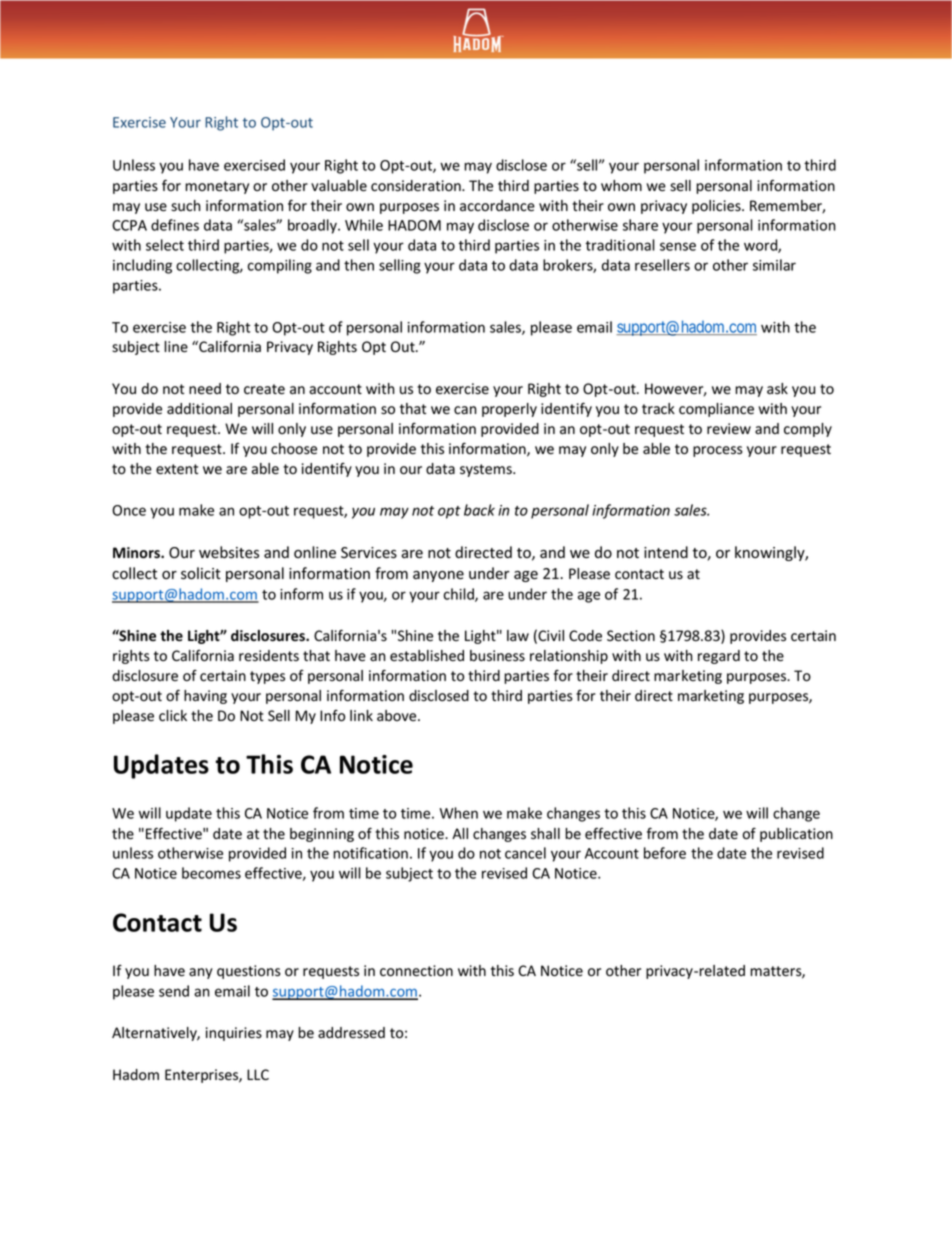 This document has height=1233, width=952. Describe the element at coordinates (269, 656) in the document. I see `residents` at that location.
